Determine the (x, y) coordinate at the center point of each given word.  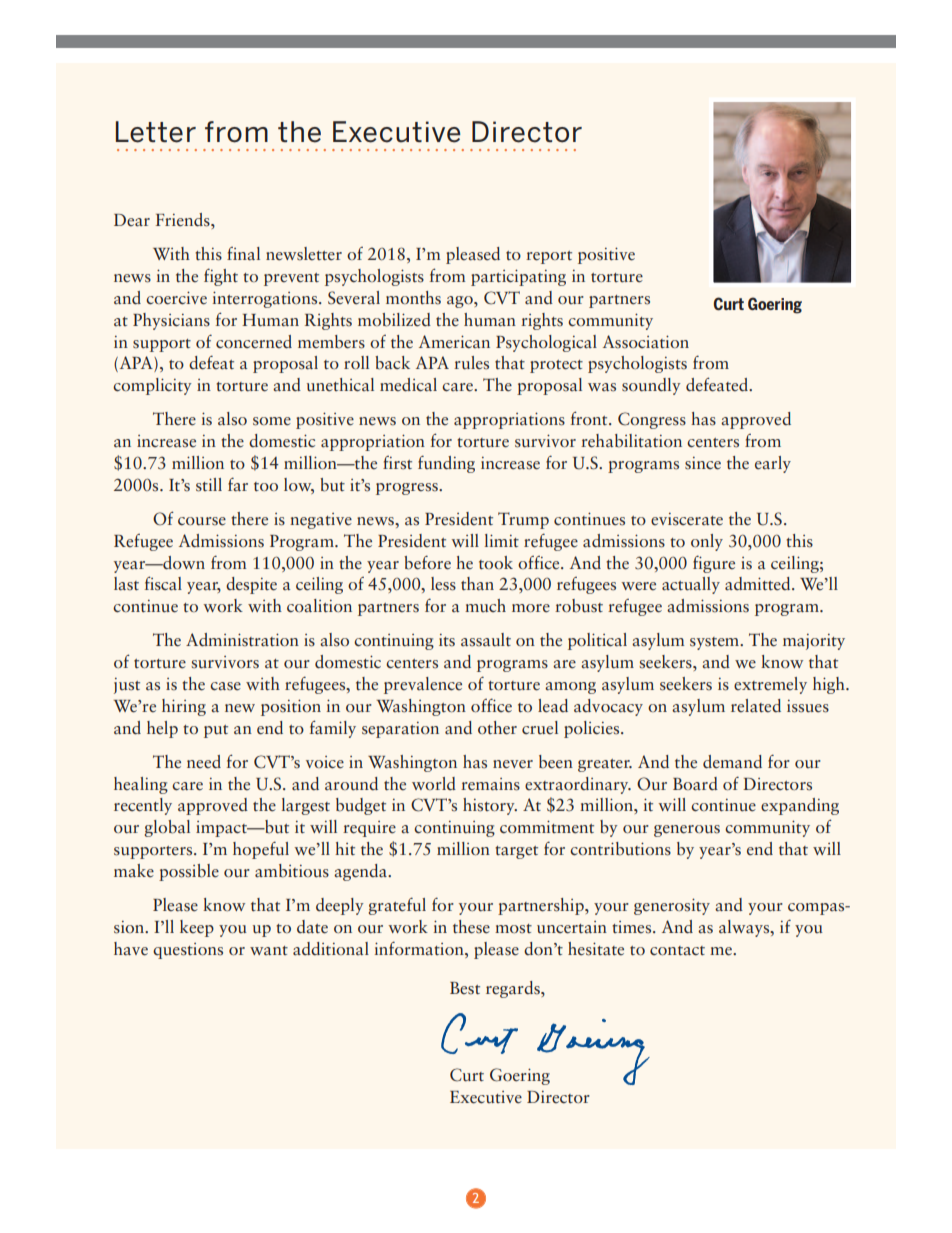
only (707, 542)
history (490, 806)
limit (502, 540)
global (167, 828)
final (243, 254)
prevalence (423, 685)
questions (188, 951)
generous (687, 831)
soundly (651, 386)
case (225, 686)
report (549, 257)
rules (471, 363)
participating (518, 277)
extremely (770, 685)
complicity (152, 386)
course (202, 521)
